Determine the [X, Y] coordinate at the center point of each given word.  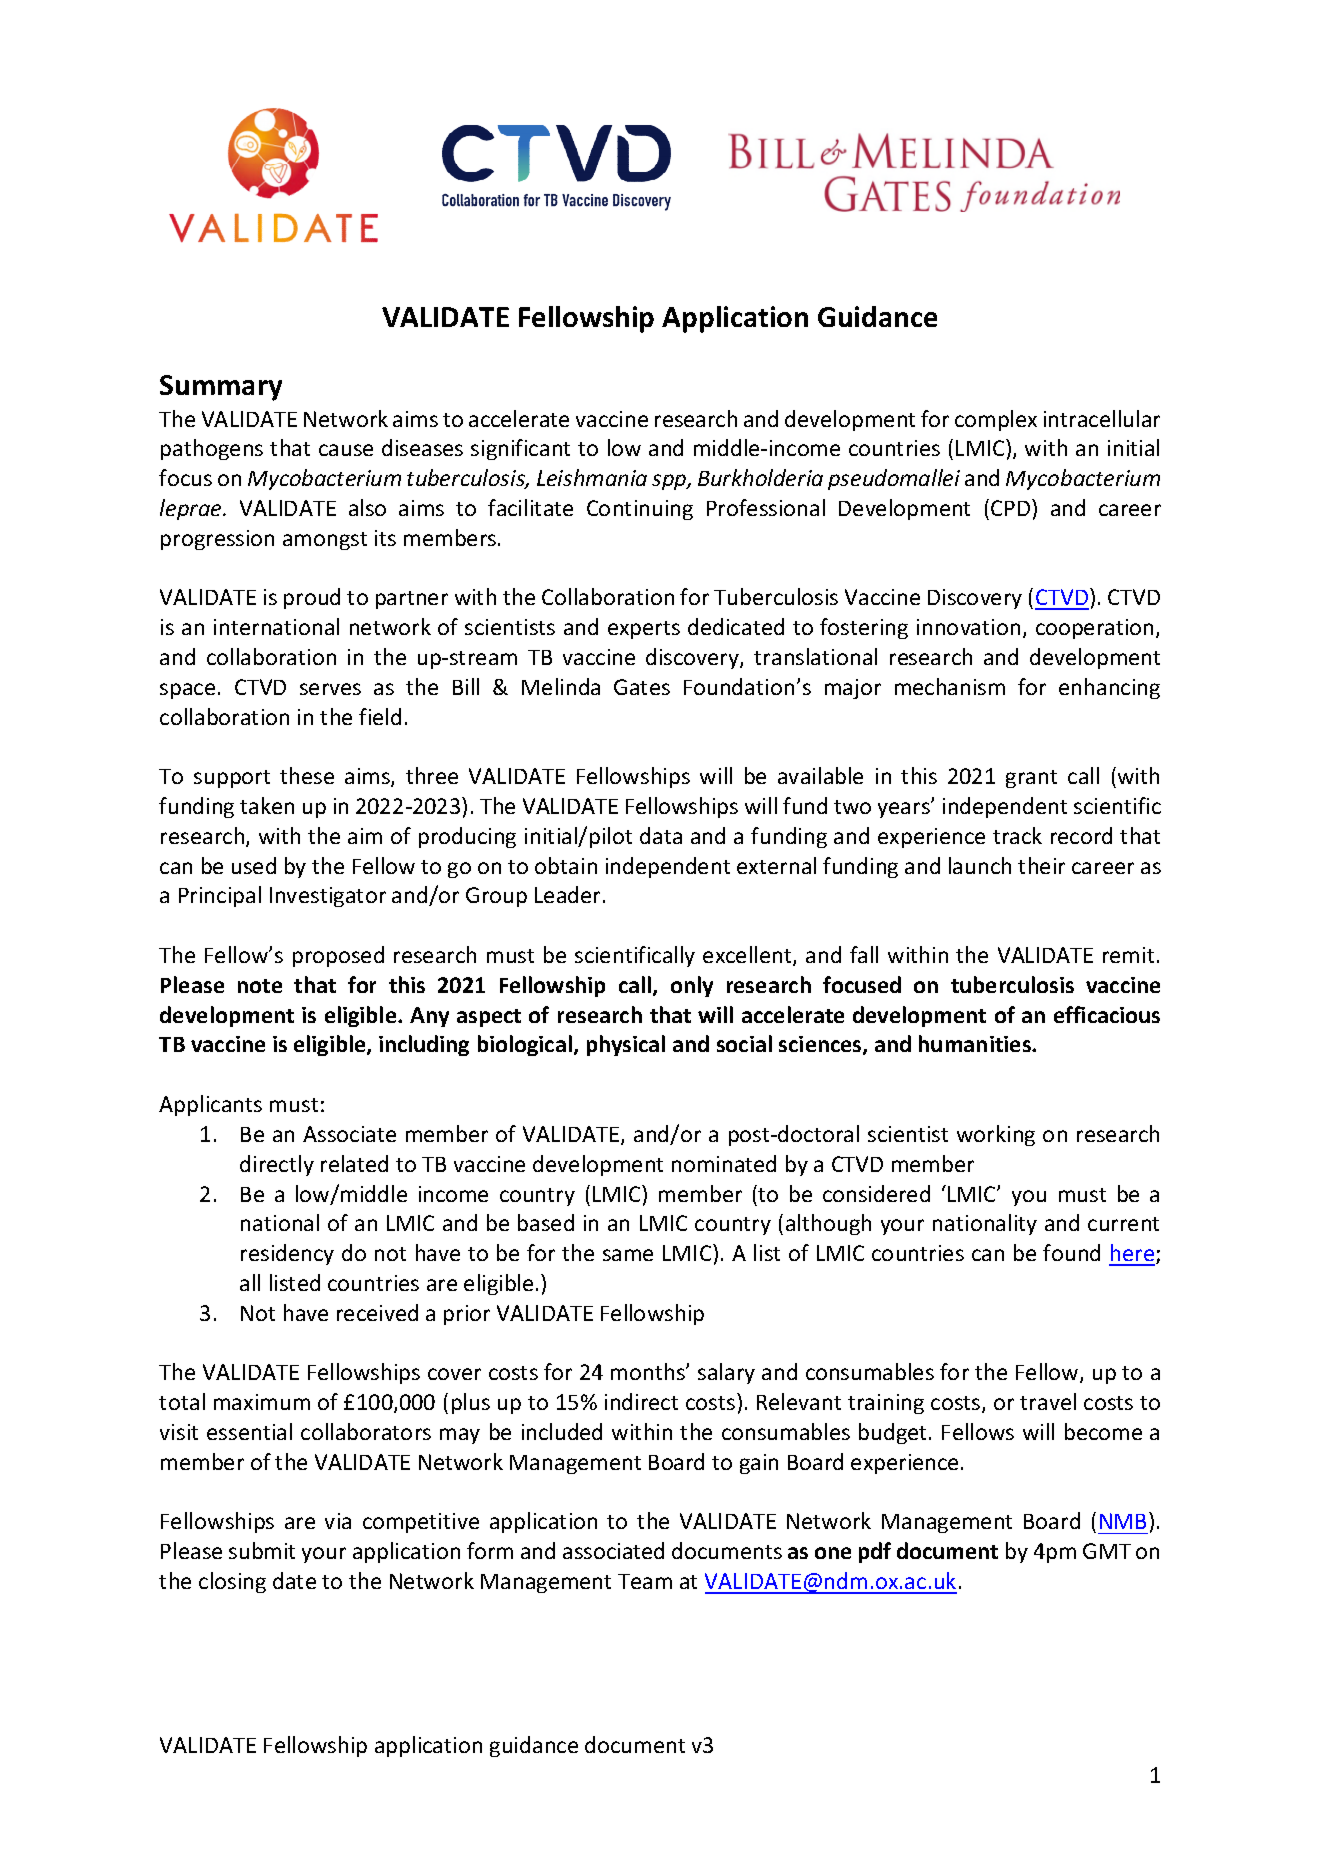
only [692, 986]
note [260, 986]
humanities [976, 1043]
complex [996, 420]
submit [262, 1550]
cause [346, 450]
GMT [1107, 1551]
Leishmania [592, 477]
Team [645, 1581]
